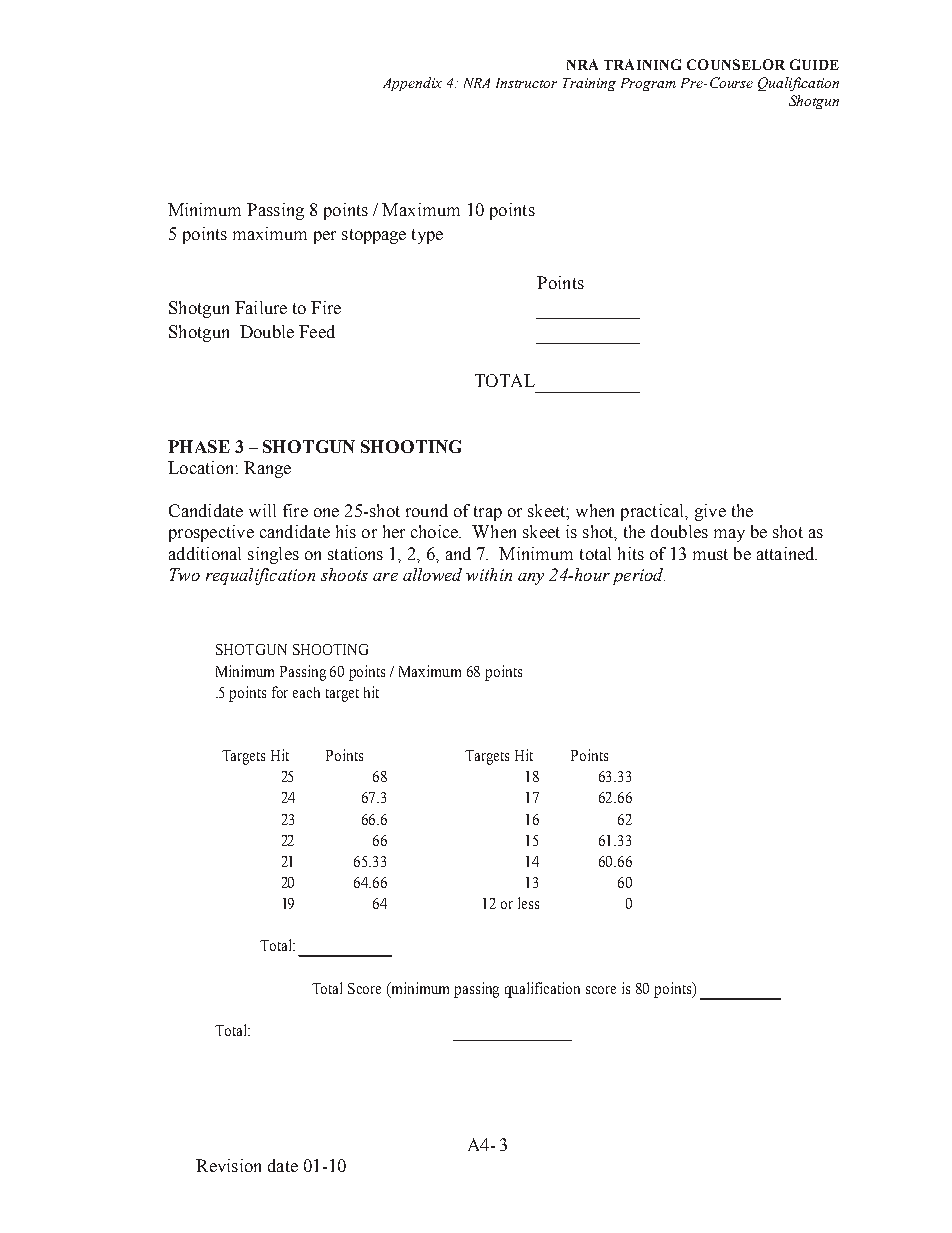 The height and width of the screenshot is (1233, 952). I want to click on Range, so click(267, 469).
